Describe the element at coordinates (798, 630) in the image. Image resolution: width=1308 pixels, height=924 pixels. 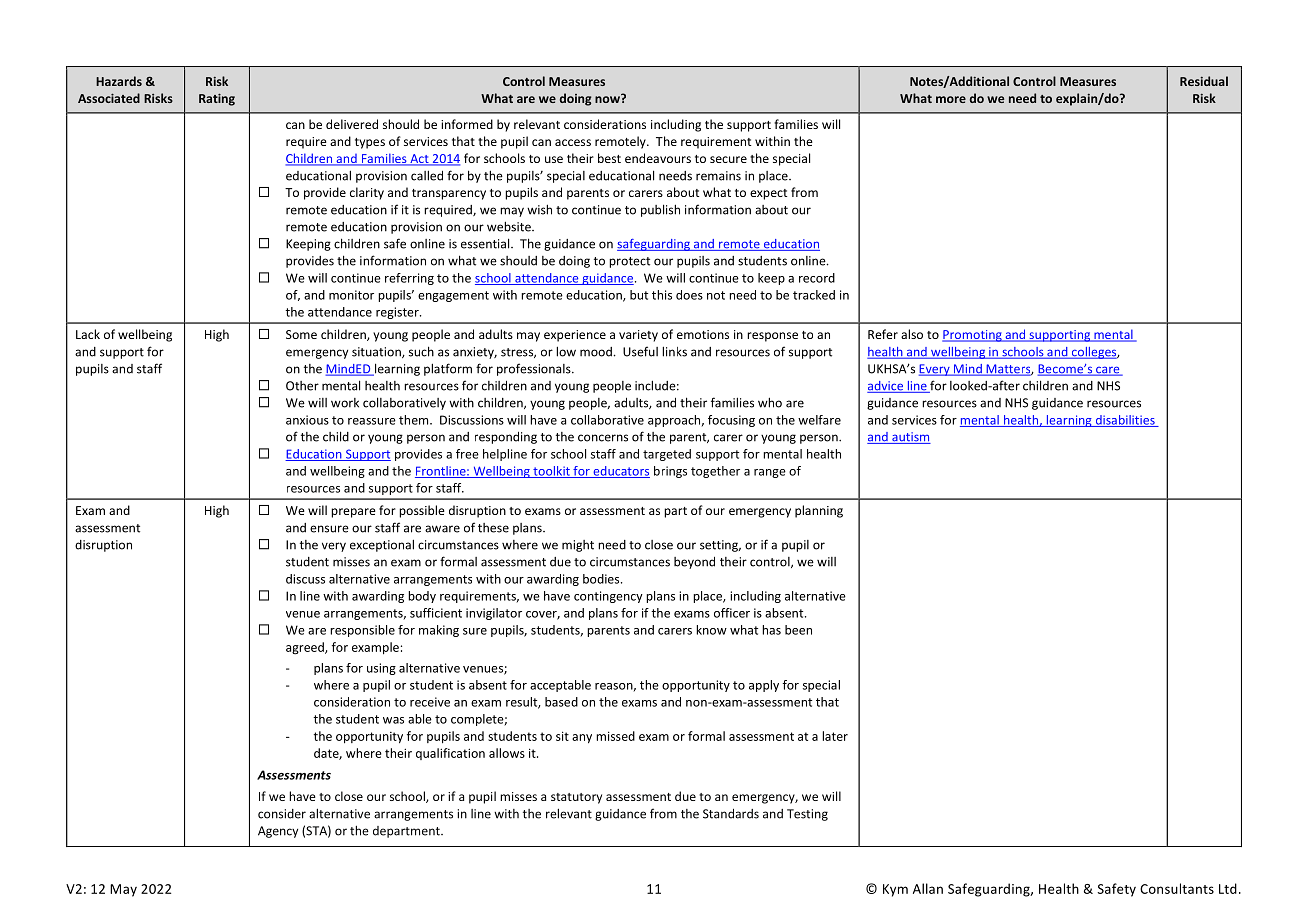
I see `been` at that location.
